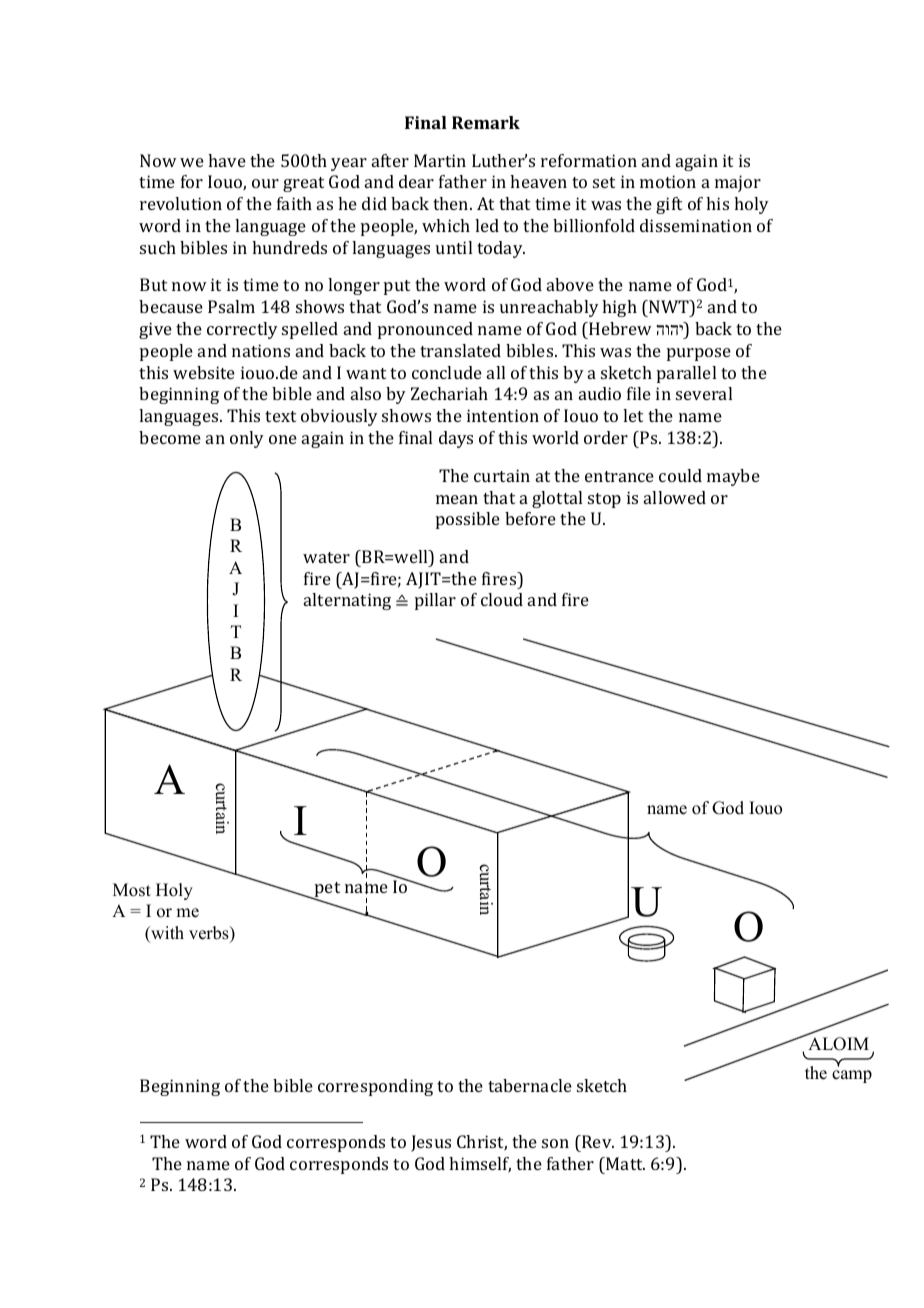 This screenshot has width=924, height=1308. What do you see at coordinates (738, 183) in the screenshot?
I see `major` at bounding box center [738, 183].
